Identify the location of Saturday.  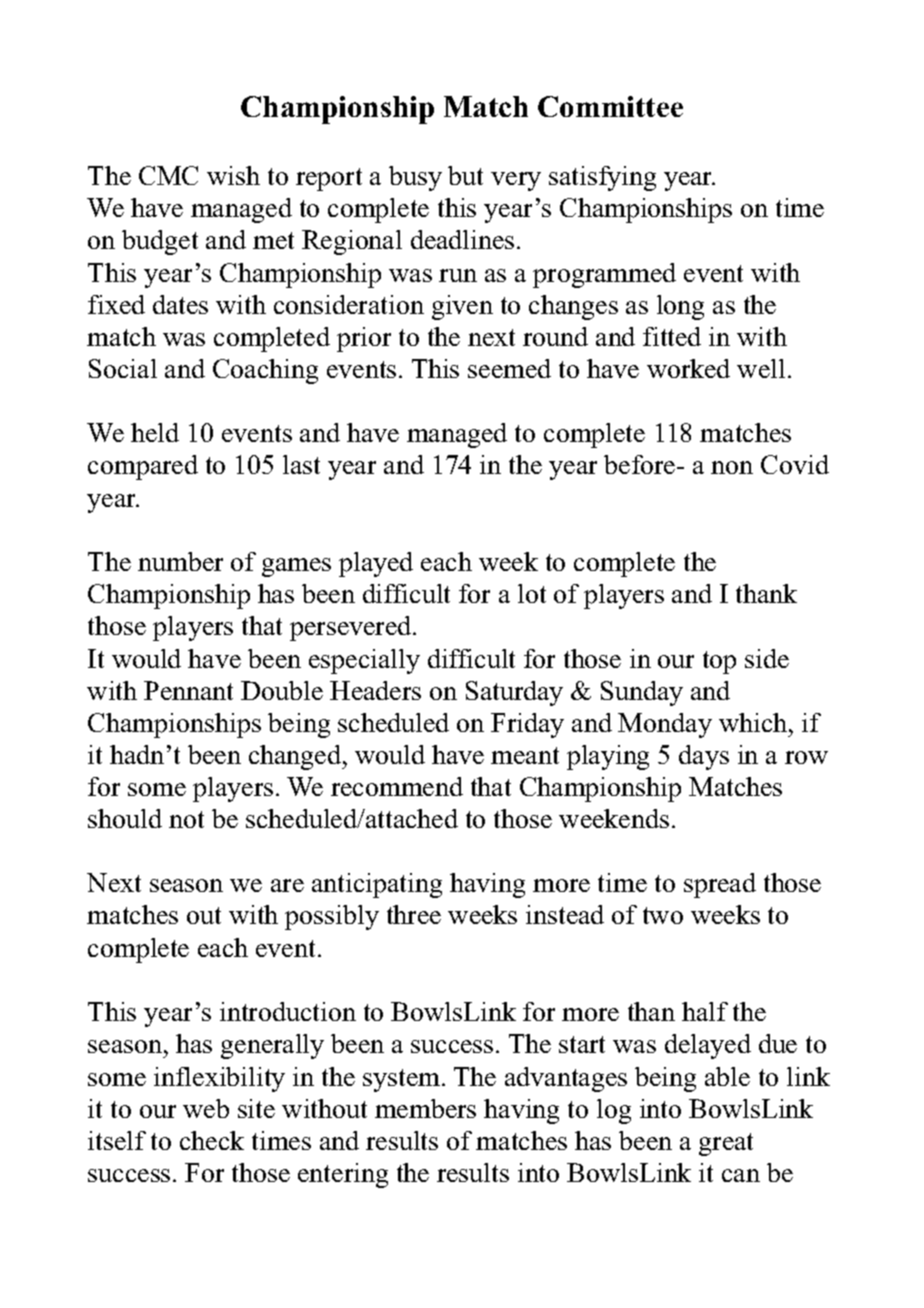
(514, 693).
